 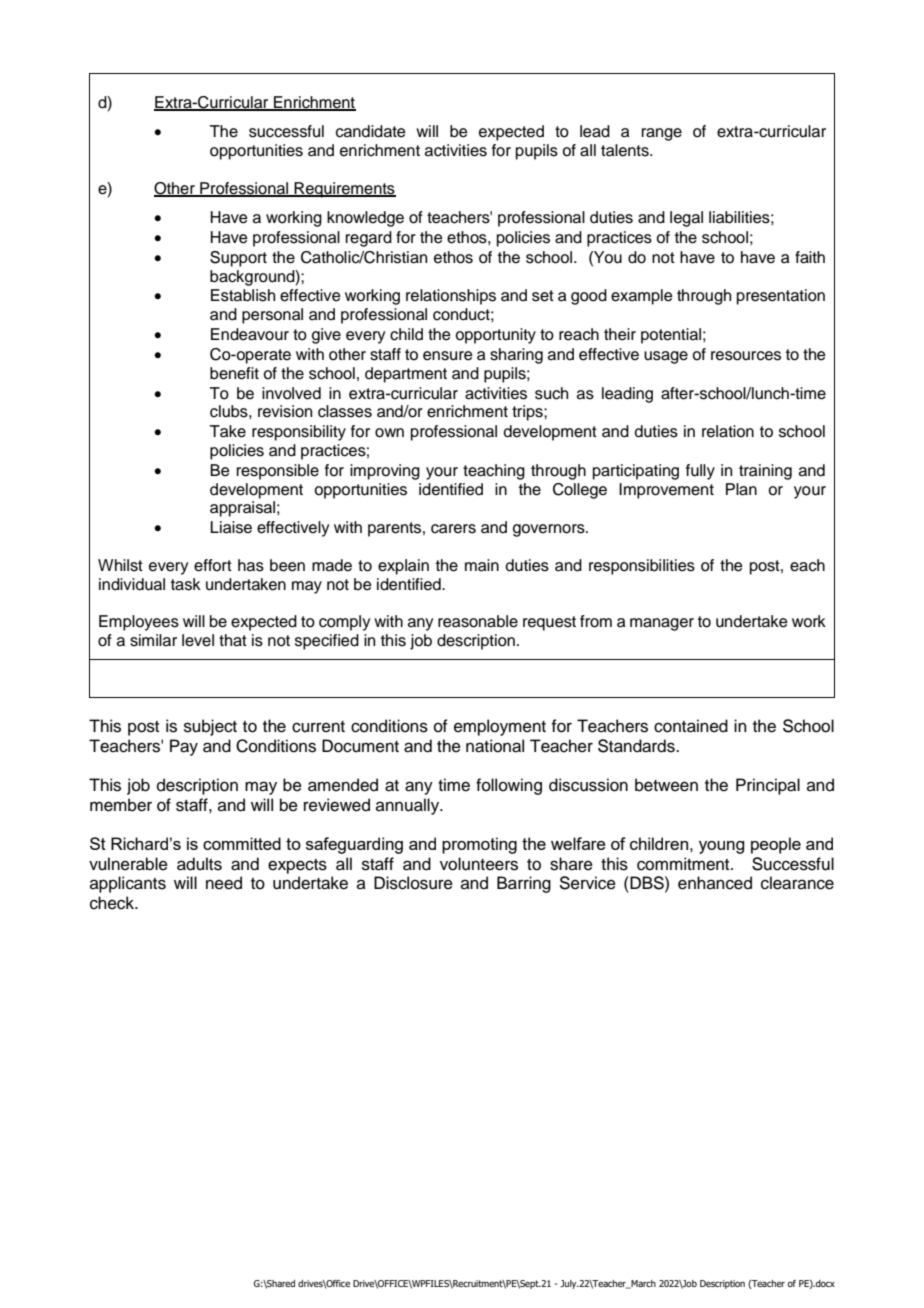 What do you see at coordinates (741, 489) in the image?
I see `Plan` at bounding box center [741, 489].
